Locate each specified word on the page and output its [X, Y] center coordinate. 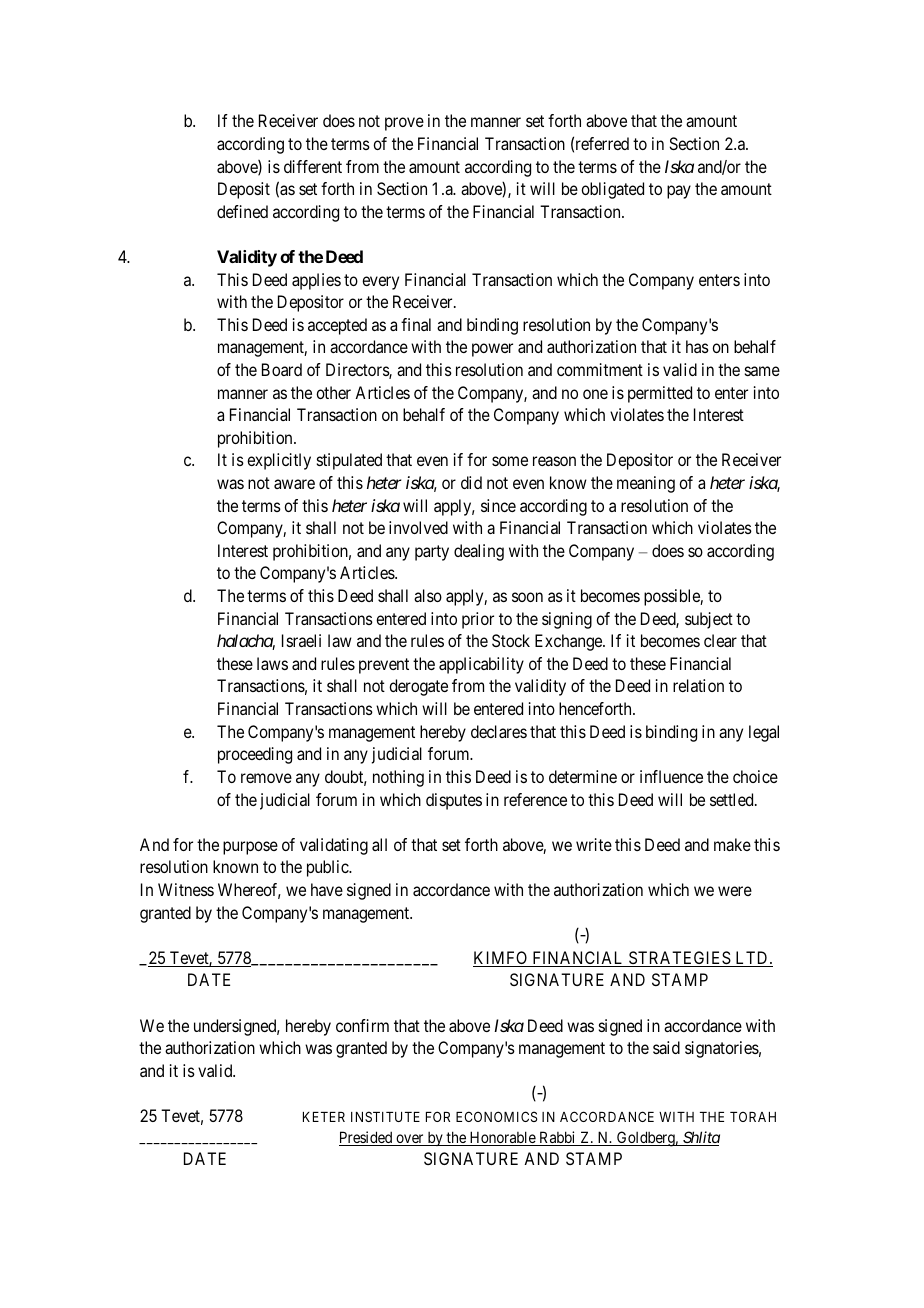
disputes [454, 801]
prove [404, 124]
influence [671, 776]
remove [266, 778]
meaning [646, 484]
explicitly [279, 461]
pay [679, 192]
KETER [324, 1117]
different [313, 166]
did [471, 482]
